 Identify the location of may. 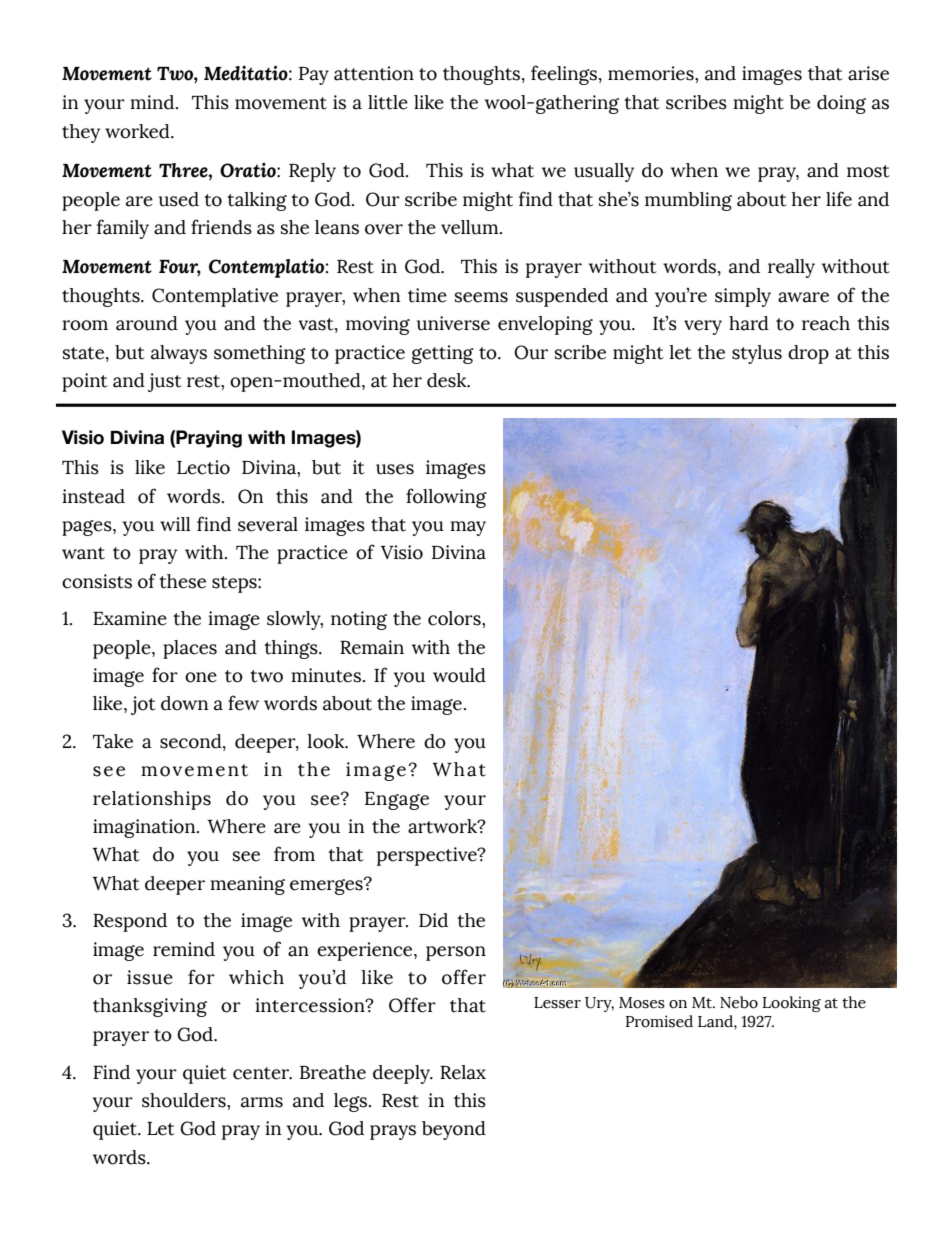
(468, 528).
